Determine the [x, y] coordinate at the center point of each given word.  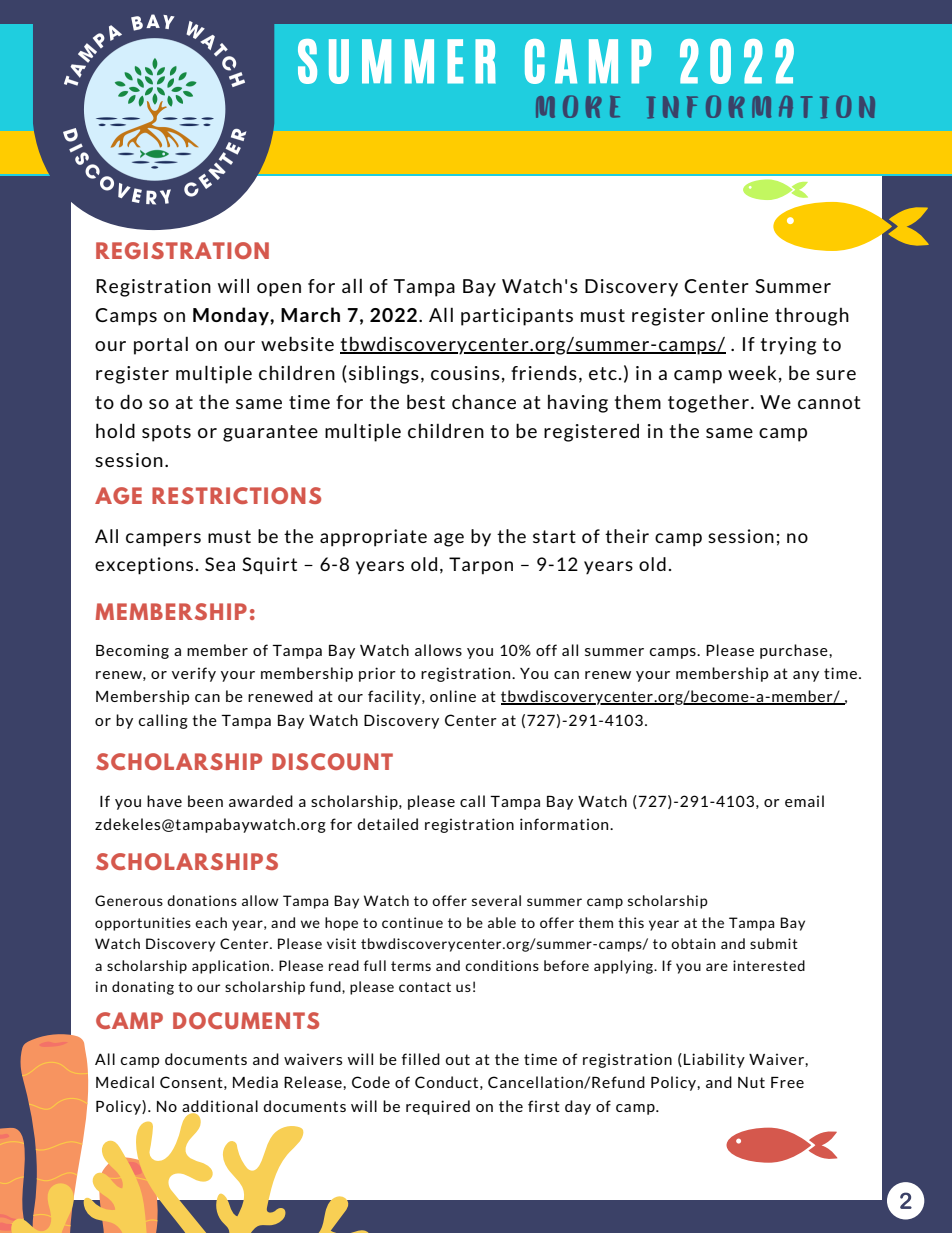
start [554, 536]
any [806, 676]
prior [377, 674]
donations [202, 900]
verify [194, 674]
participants [517, 317]
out [457, 1059]
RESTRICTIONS [236, 495]
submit [774, 943]
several [496, 900]
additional [220, 1107]
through [812, 316]
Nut [751, 1082]
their [627, 536]
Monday [232, 316]
